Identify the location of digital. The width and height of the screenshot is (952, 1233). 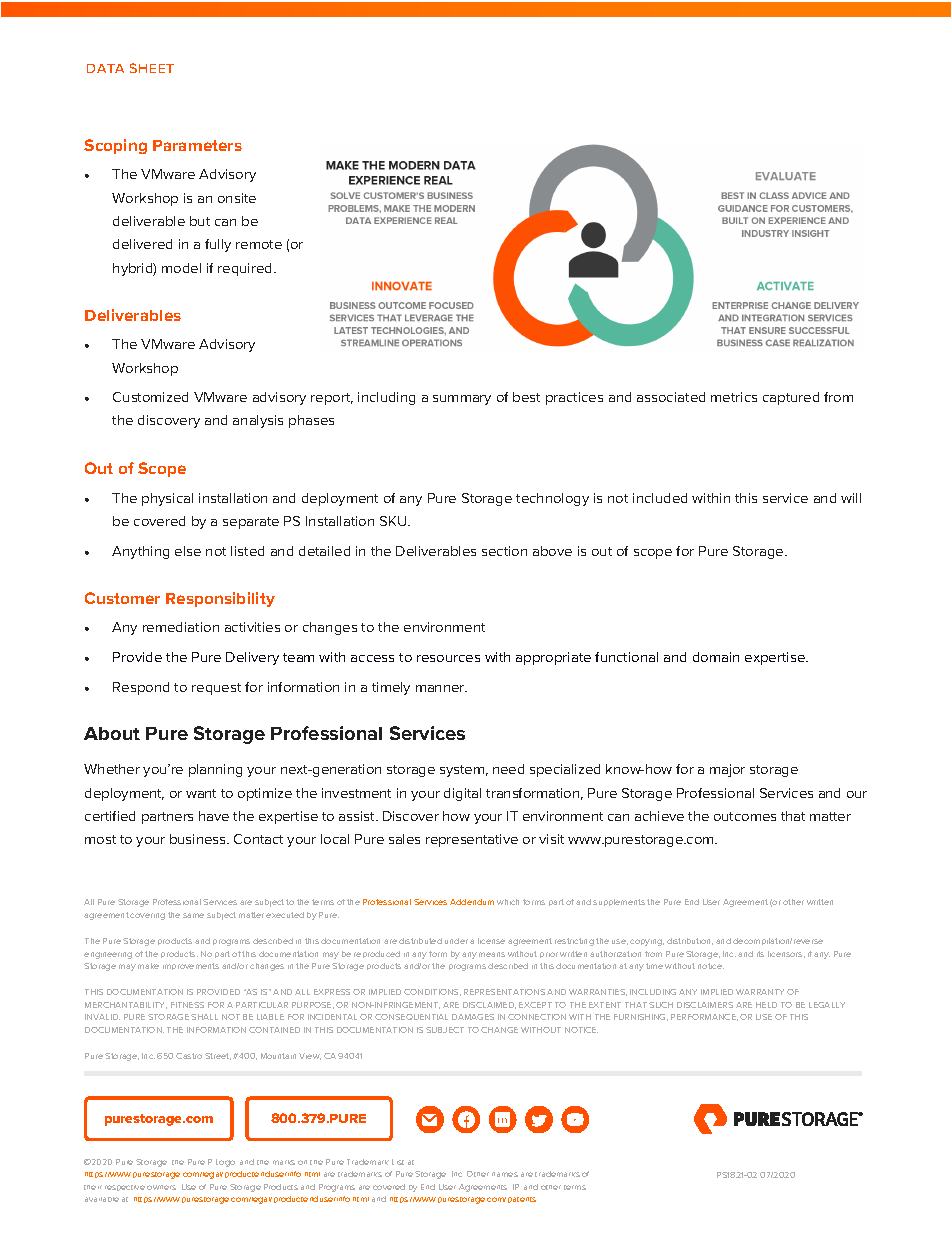
(462, 794).
